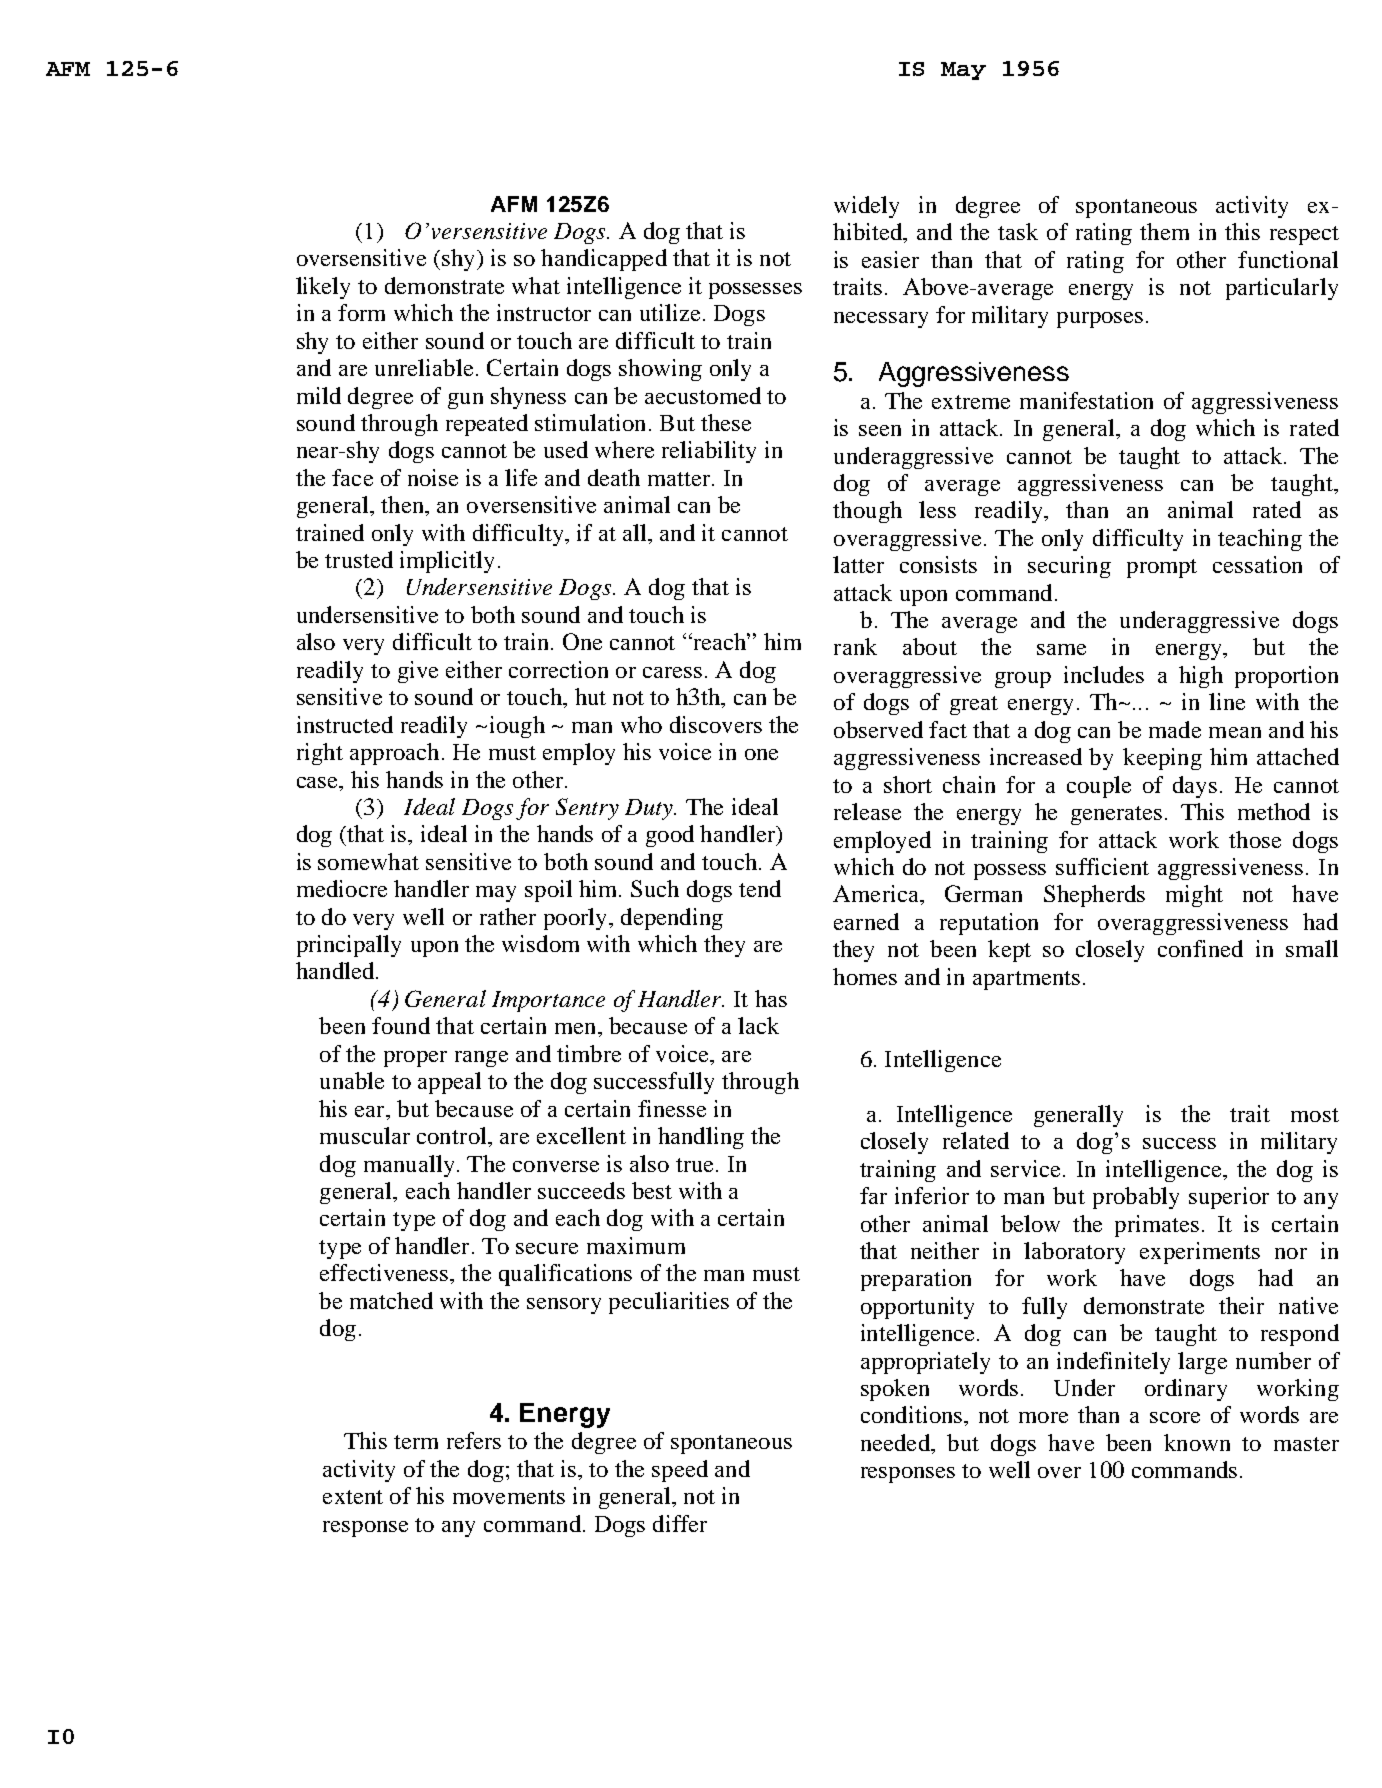  I want to click on term, so click(416, 1442).
